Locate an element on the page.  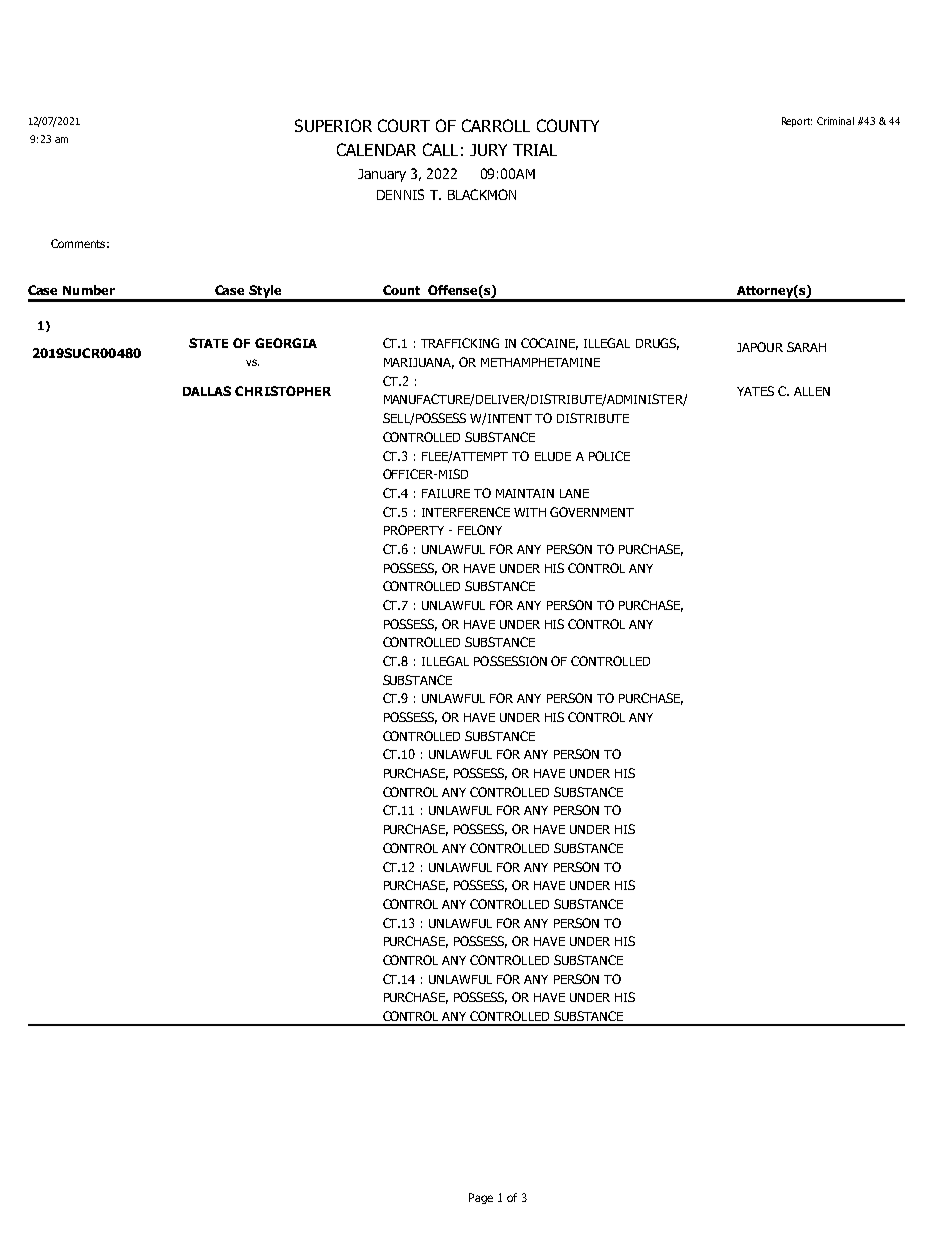
SUPERIOR is located at coordinates (333, 125).
